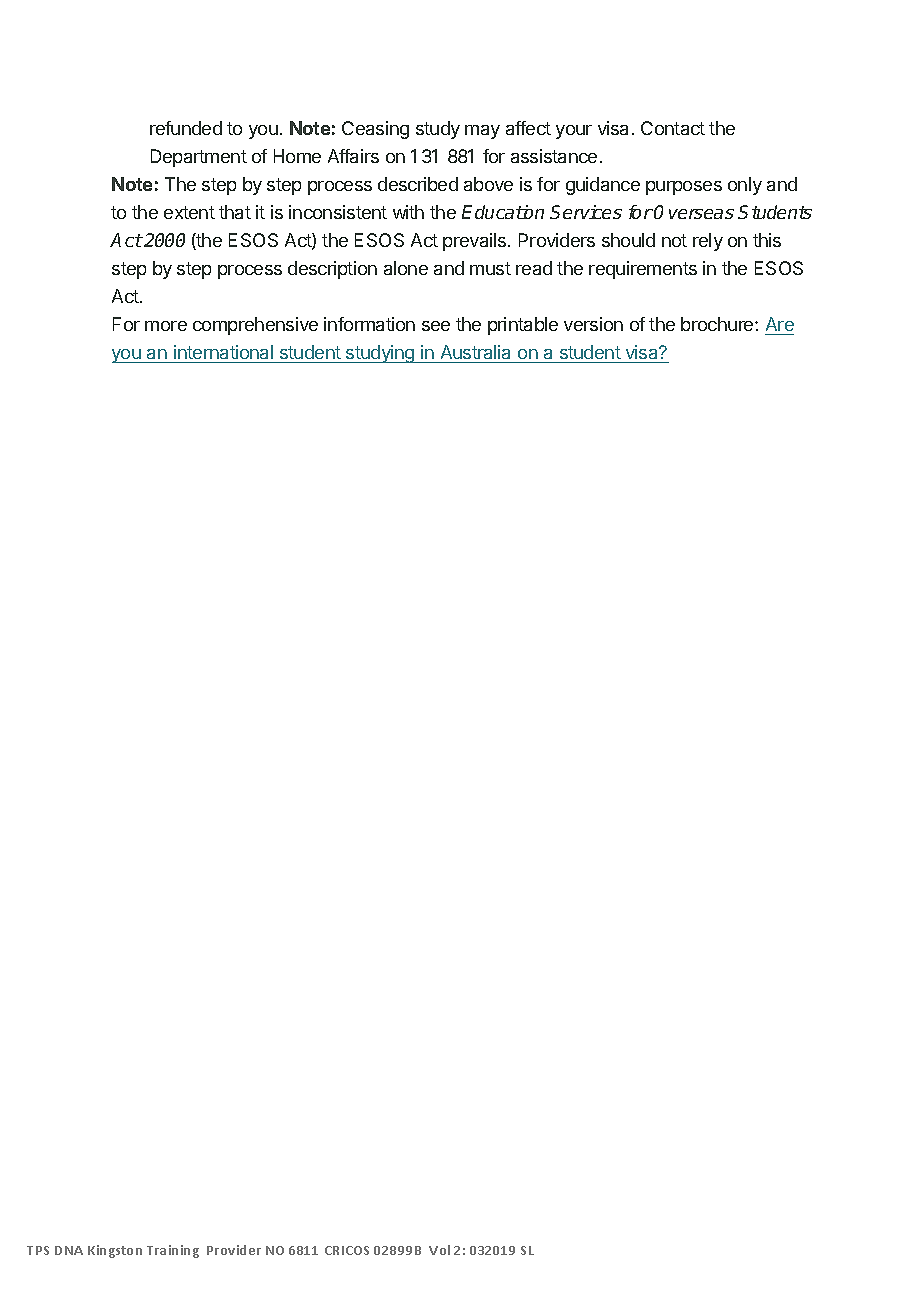 This screenshot has width=924, height=1308. What do you see at coordinates (439, 1250) in the screenshot?
I see `Vol` at bounding box center [439, 1250].
